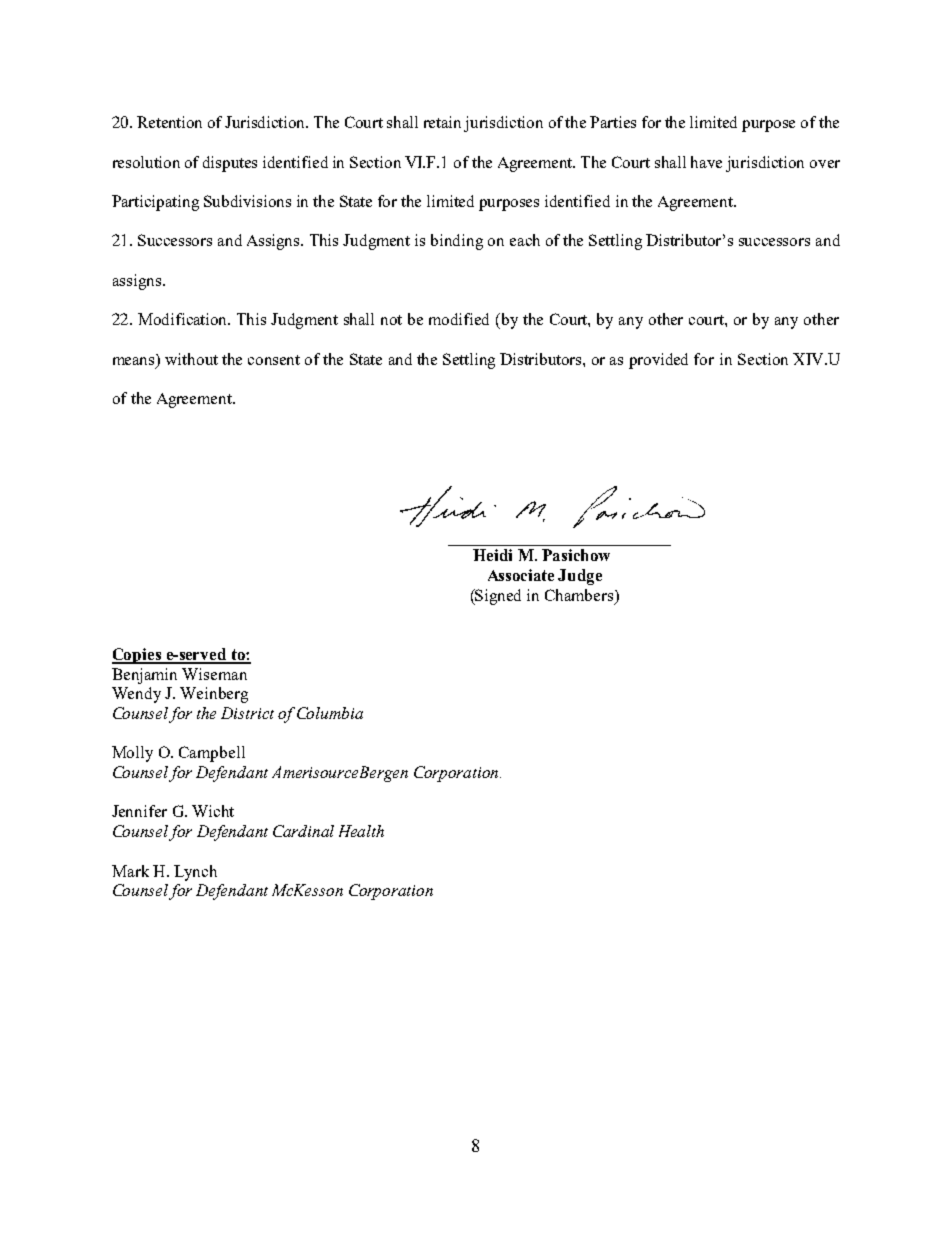  Describe the element at coordinates (214, 674) in the image. I see `Wiseman` at that location.
